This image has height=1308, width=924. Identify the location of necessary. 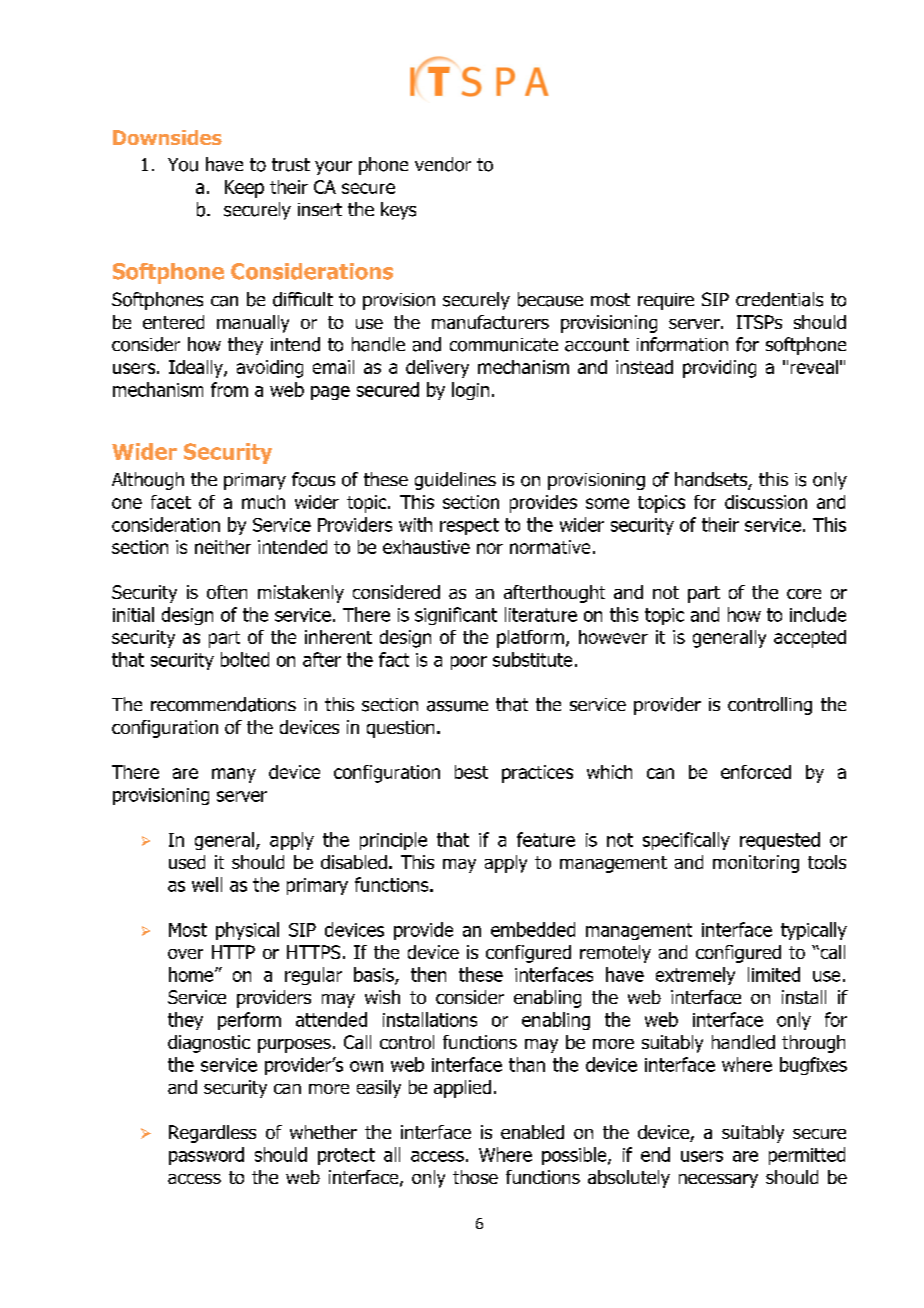
(718, 1181).
